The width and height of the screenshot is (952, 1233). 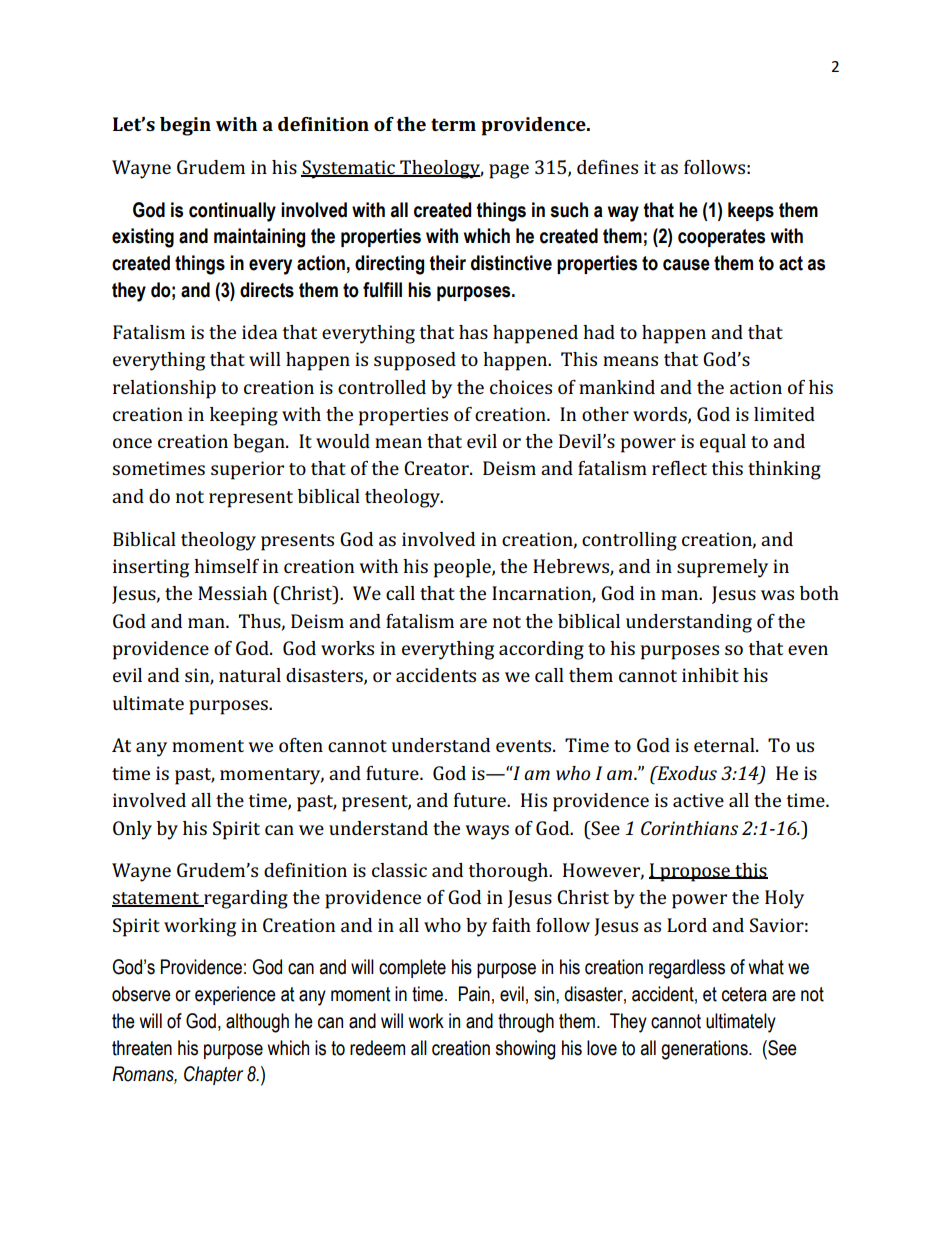 I want to click on often, so click(x=301, y=745).
